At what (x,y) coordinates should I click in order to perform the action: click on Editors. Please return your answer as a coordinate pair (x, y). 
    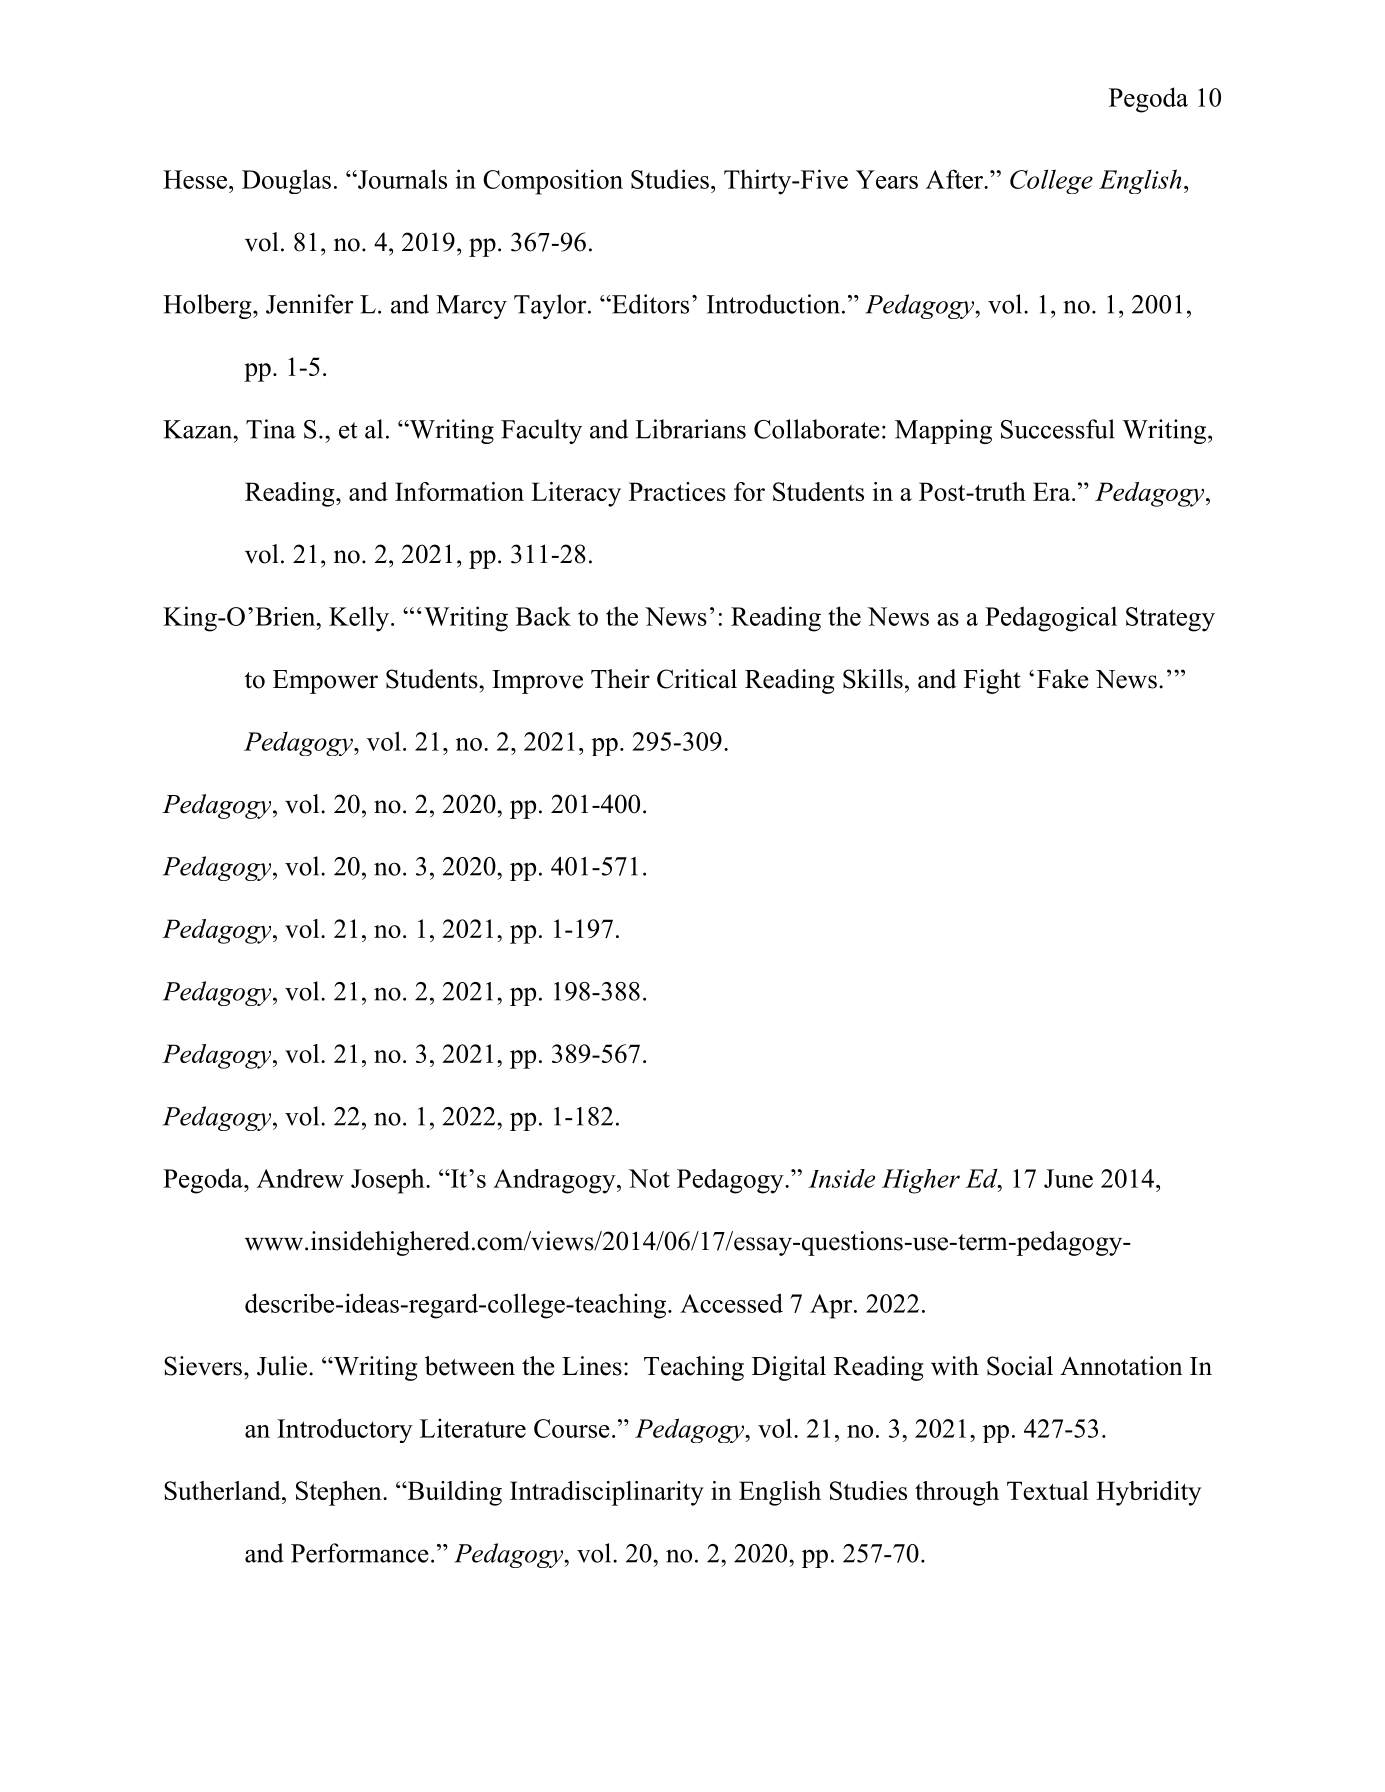
    Looking at the image, I should click on (649, 304).
